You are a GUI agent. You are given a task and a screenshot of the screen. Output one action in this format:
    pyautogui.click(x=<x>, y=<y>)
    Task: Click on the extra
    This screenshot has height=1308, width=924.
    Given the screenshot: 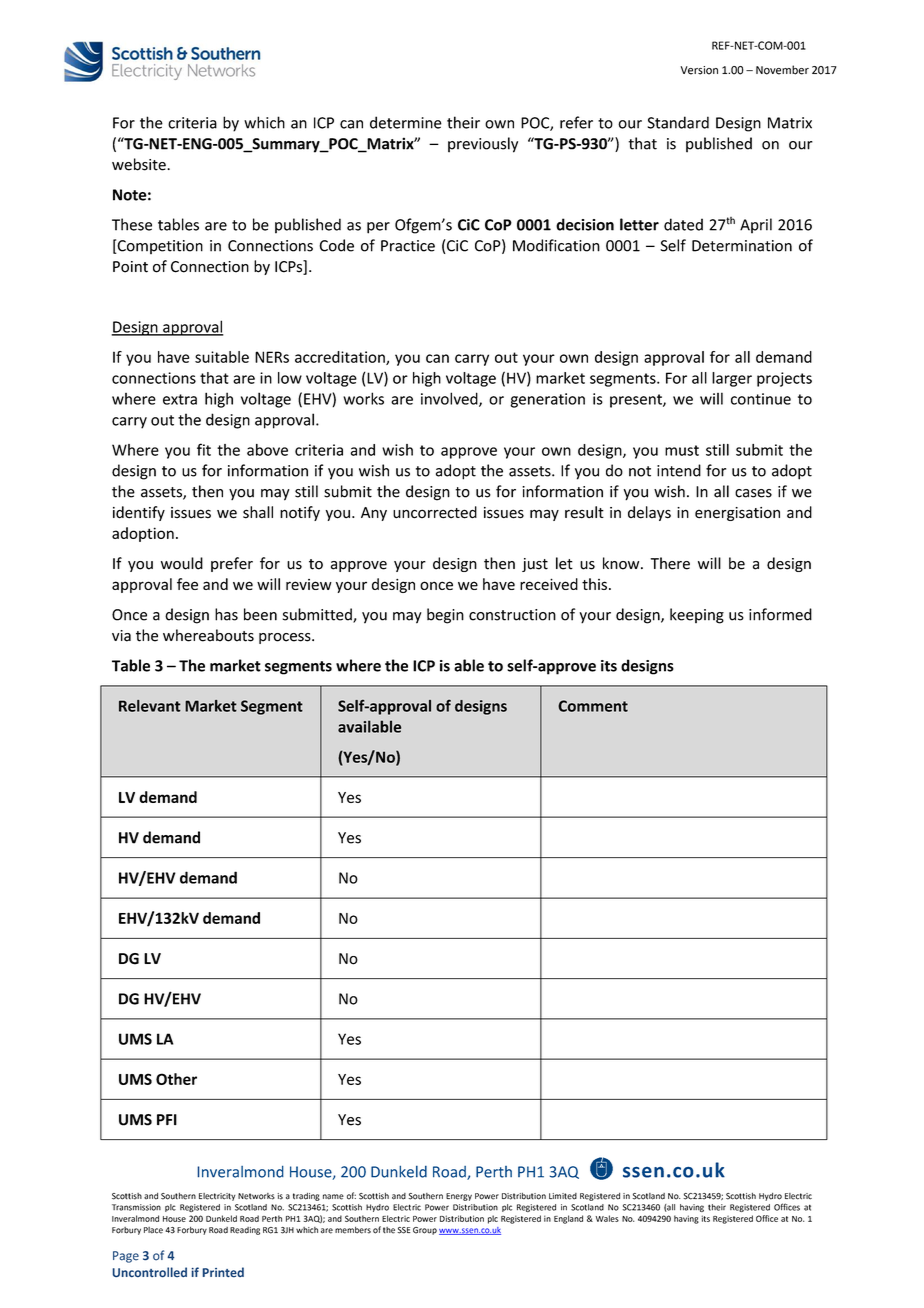 What is the action you would take?
    pyautogui.click(x=180, y=399)
